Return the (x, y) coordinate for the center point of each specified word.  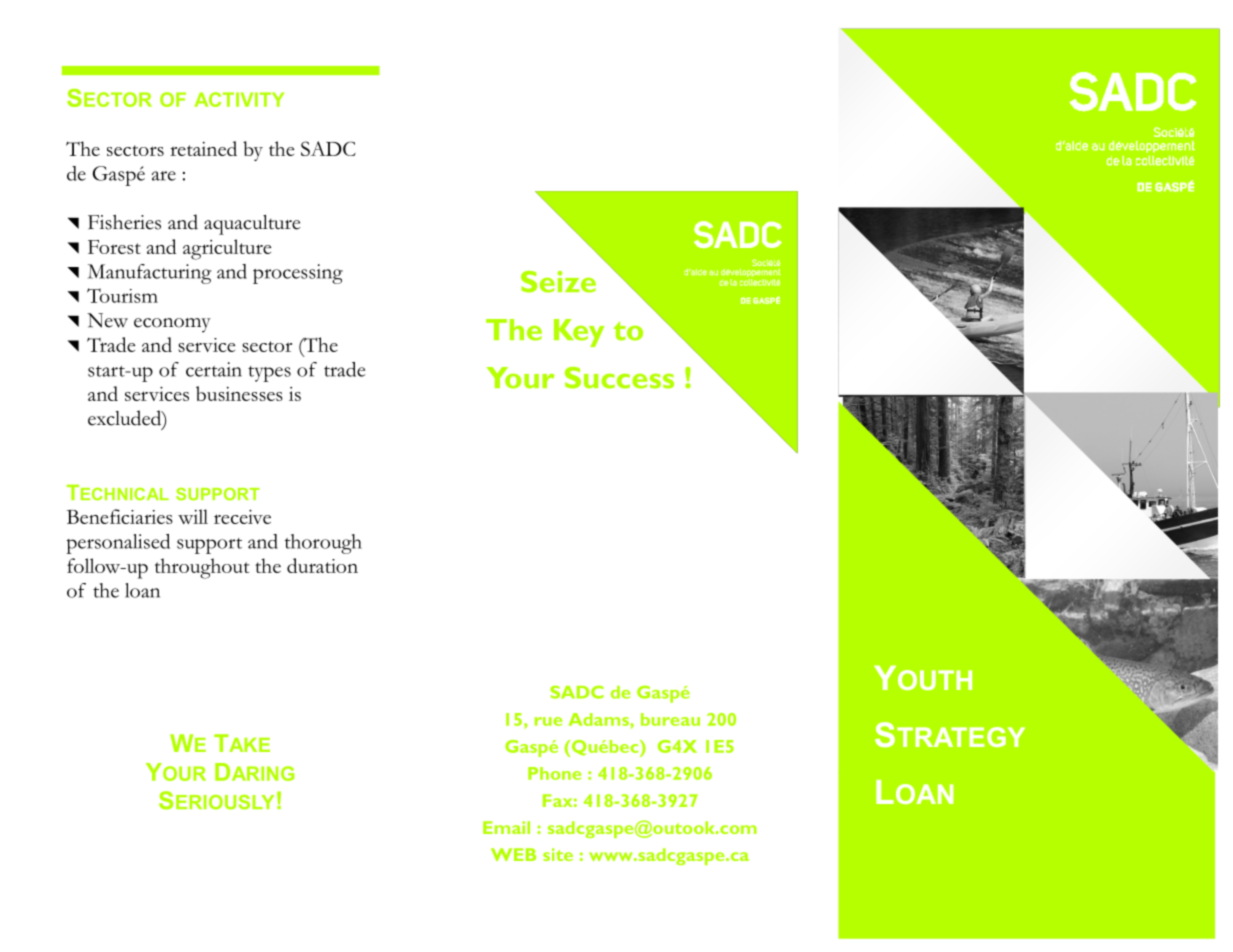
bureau (670, 719)
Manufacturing (149, 274)
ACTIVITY (239, 99)
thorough (323, 544)
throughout (202, 568)
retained (203, 148)
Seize (558, 282)
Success (619, 378)
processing (298, 274)
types (269, 374)
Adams (600, 719)
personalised (118, 544)
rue (548, 721)
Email (506, 827)
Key (579, 333)
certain (214, 369)
